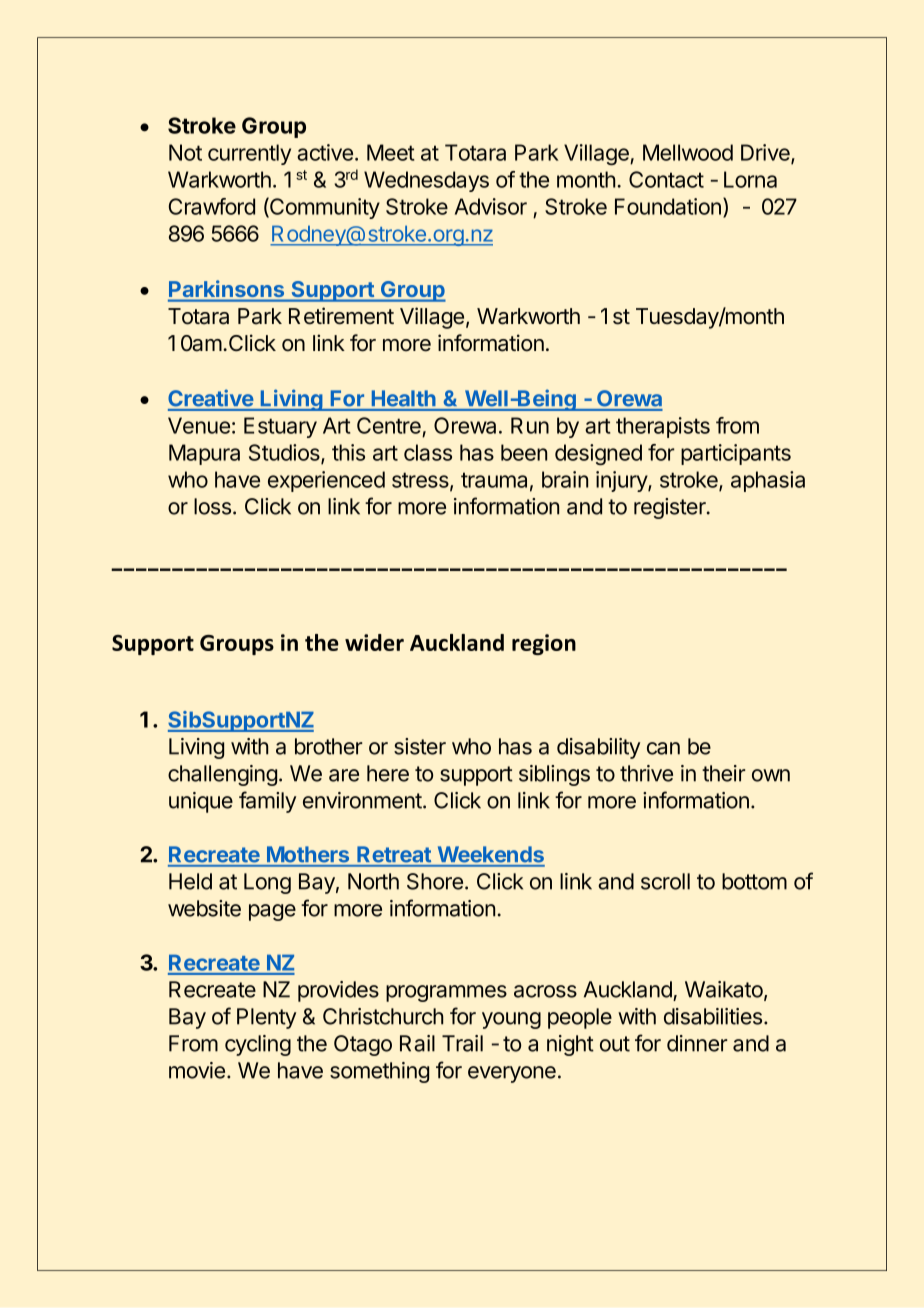 The image size is (924, 1308). Describe the element at coordinates (736, 454) in the document. I see `participants` at that location.
